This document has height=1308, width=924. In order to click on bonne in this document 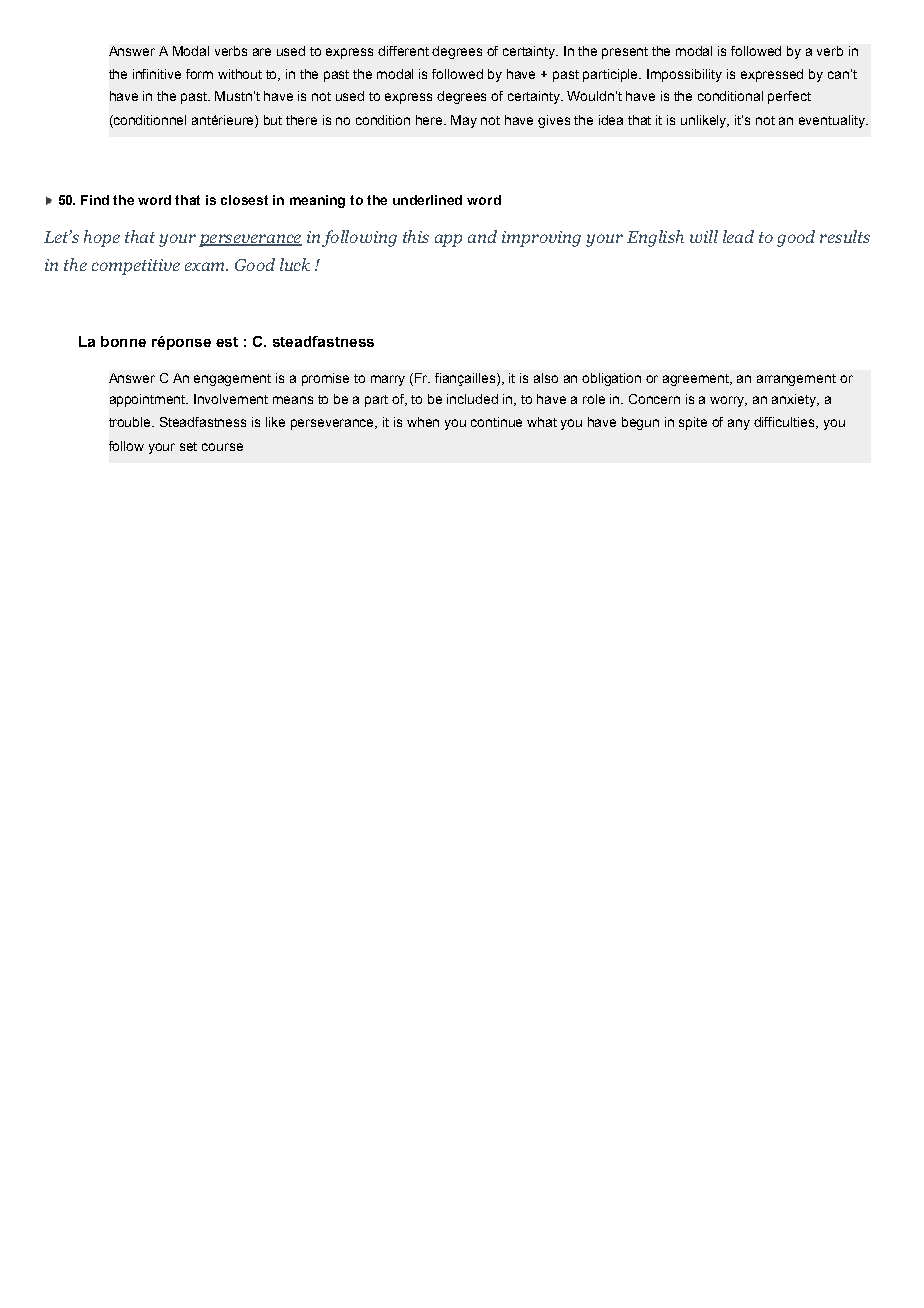, I will do `click(123, 341)`.
